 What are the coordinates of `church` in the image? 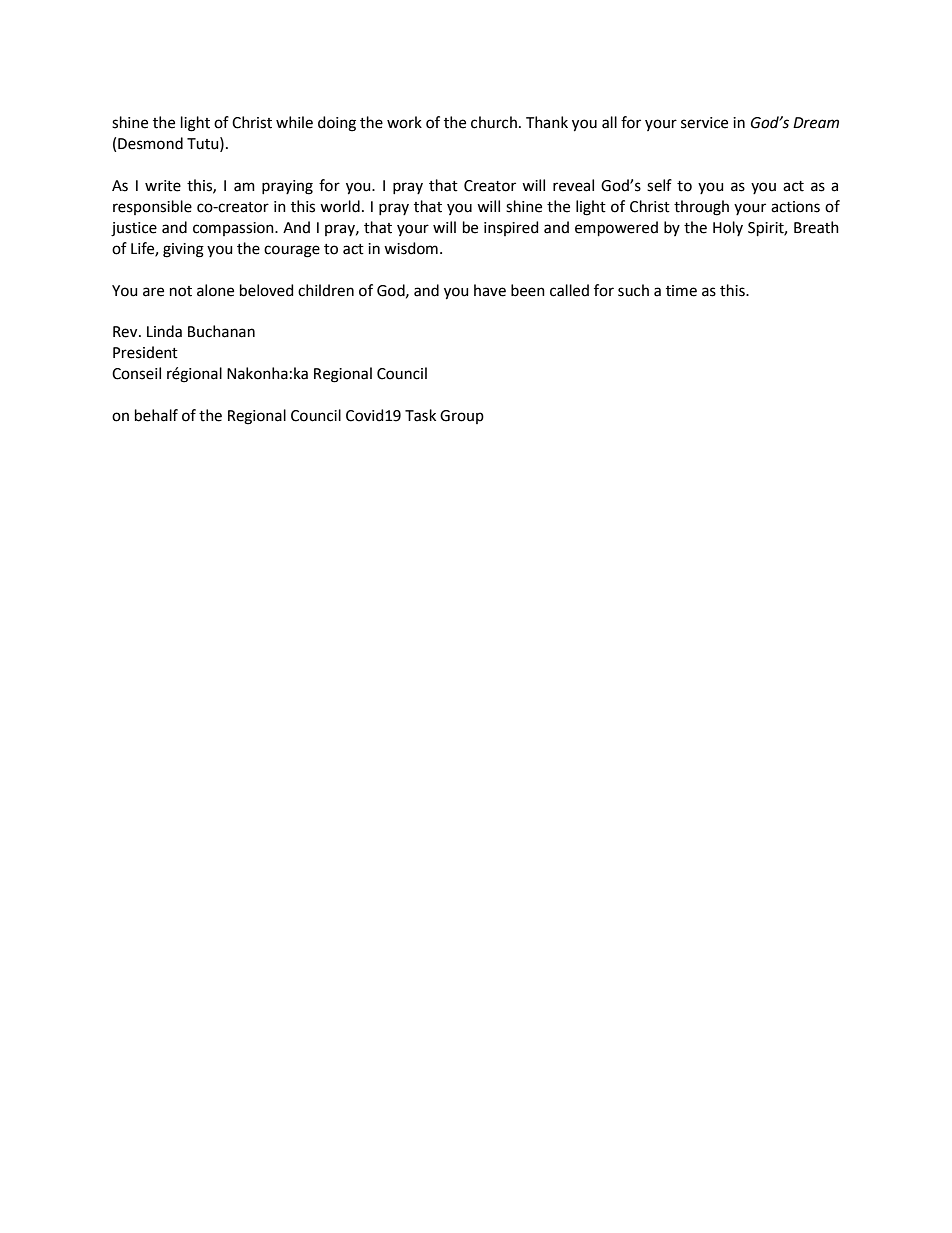 It's located at (494, 122).
